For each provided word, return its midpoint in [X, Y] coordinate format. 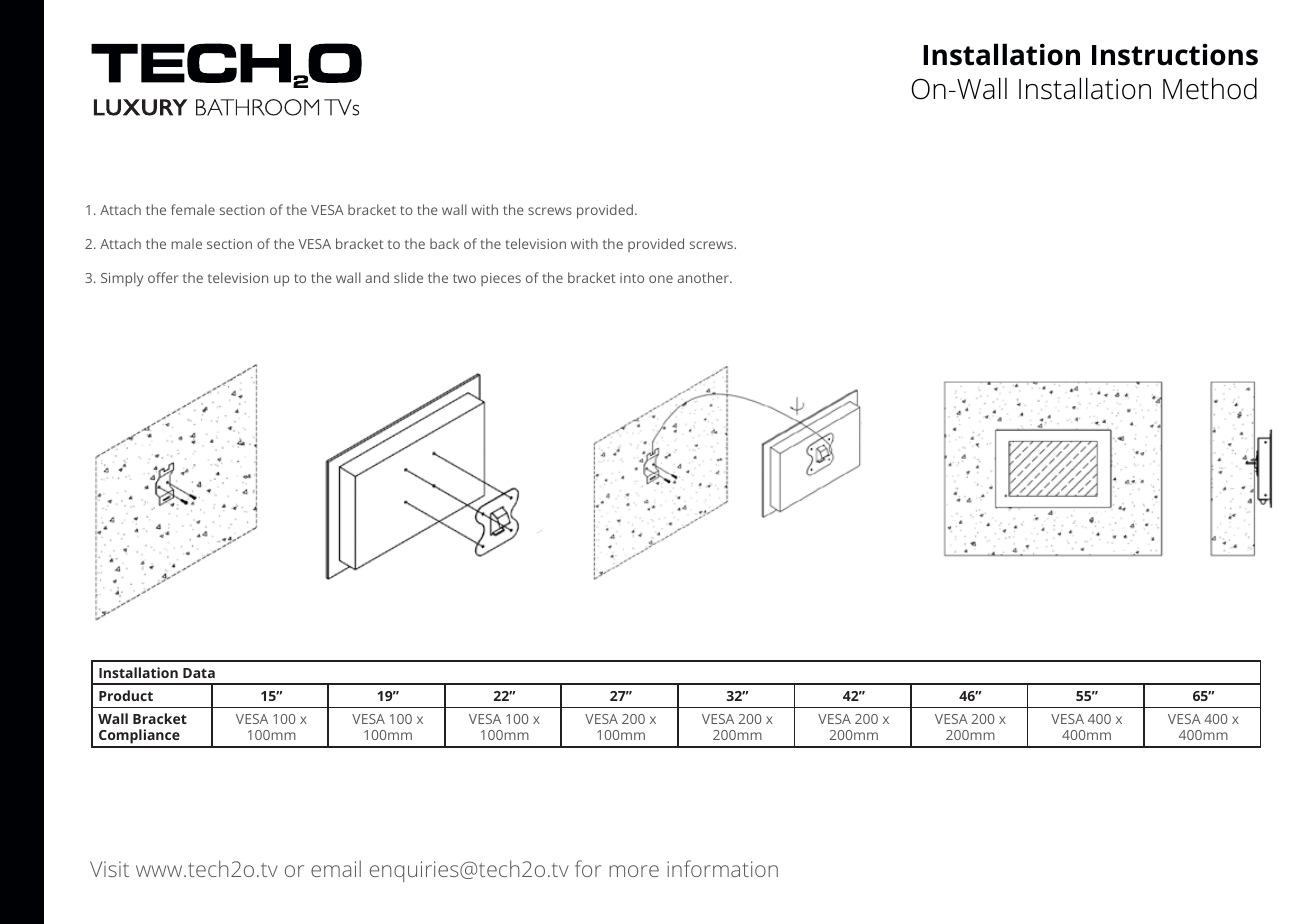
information [722, 868]
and [377, 277]
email [336, 868]
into [632, 278]
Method [1210, 88]
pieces [501, 279]
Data [199, 673]
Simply [122, 279]
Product [126, 695]
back [444, 243]
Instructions [1175, 55]
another [704, 277]
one [661, 279]
